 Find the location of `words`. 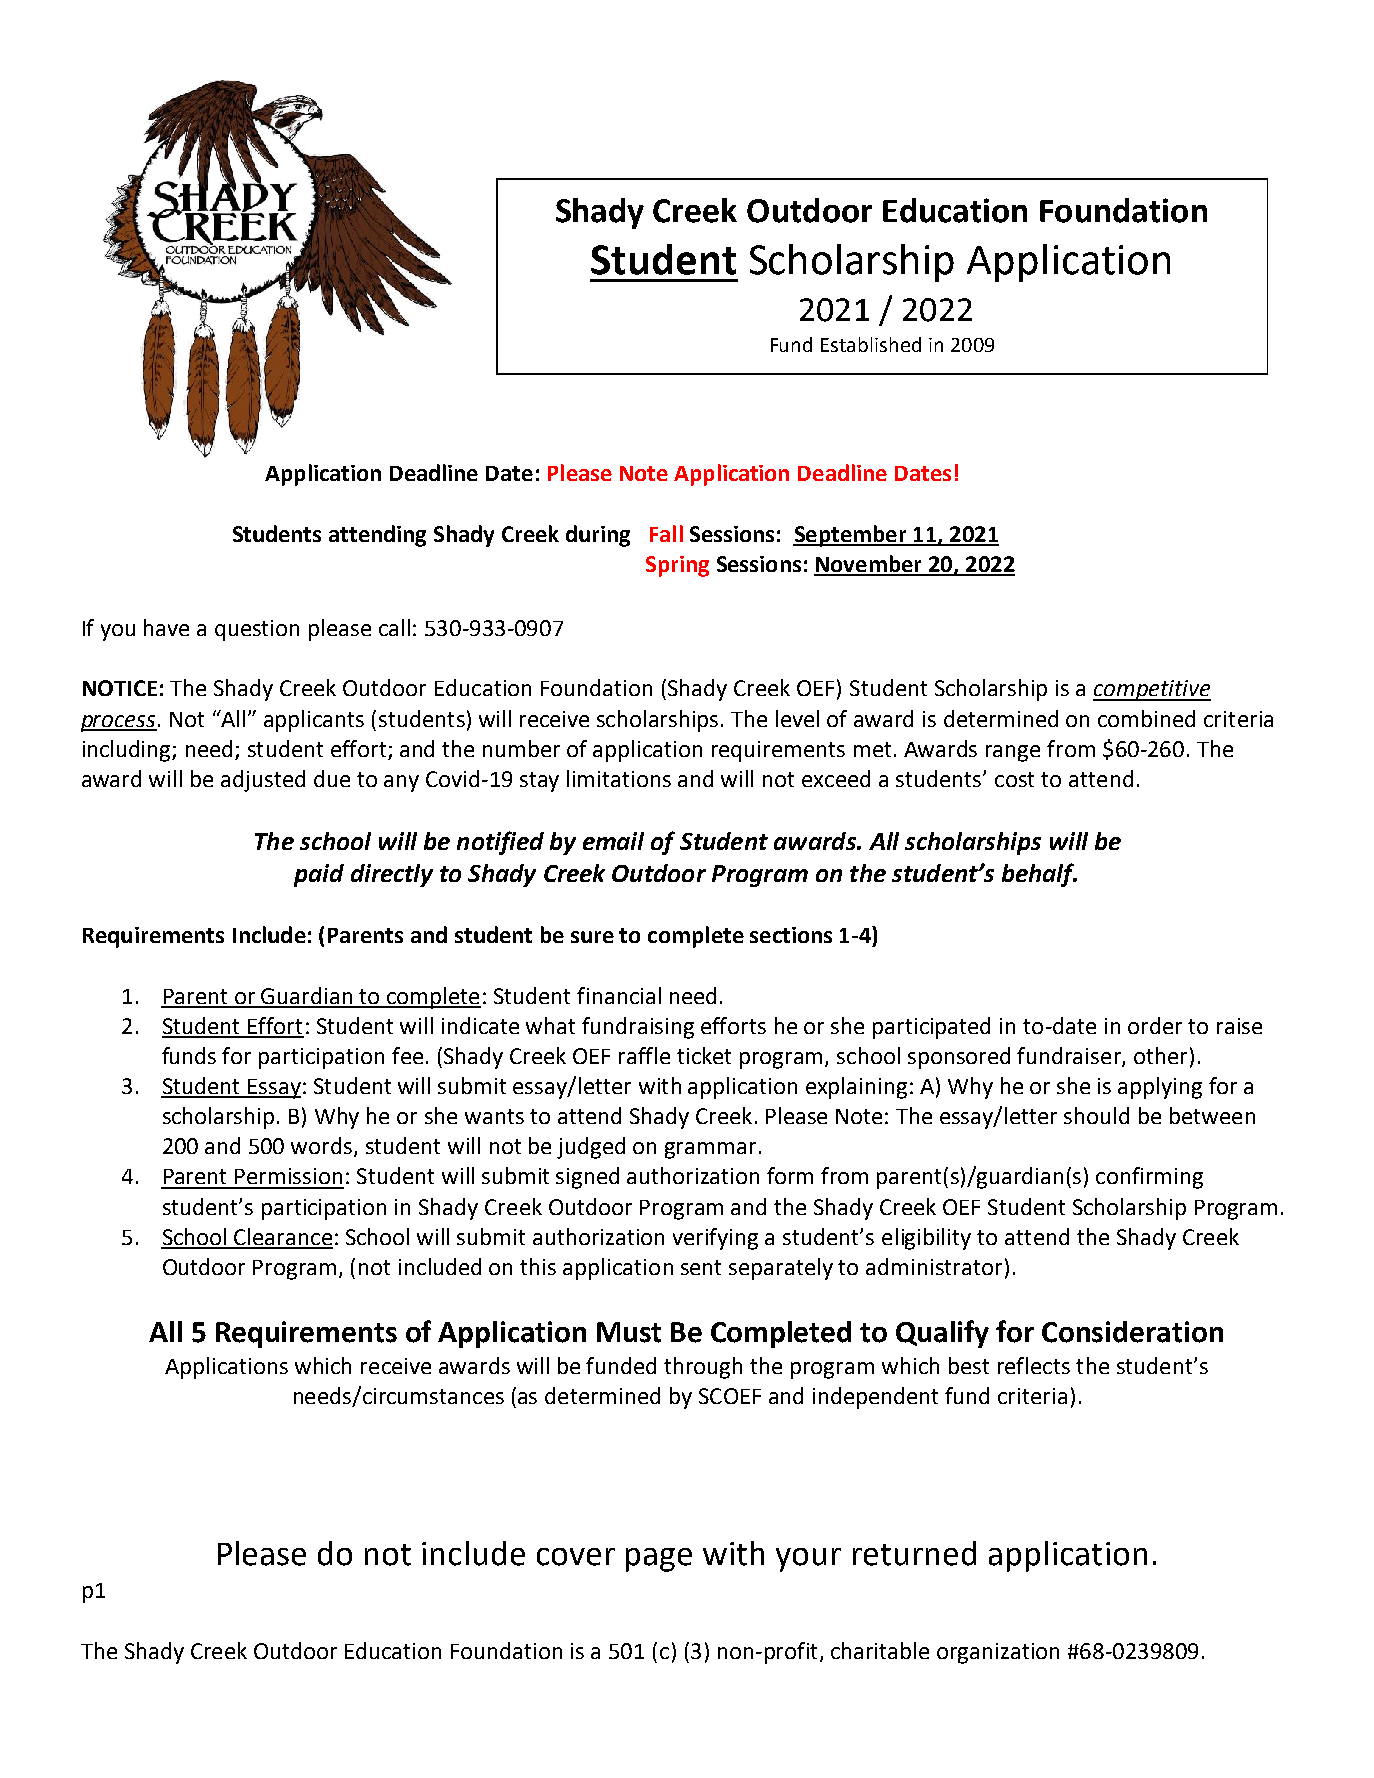

words is located at coordinates (323, 1147).
